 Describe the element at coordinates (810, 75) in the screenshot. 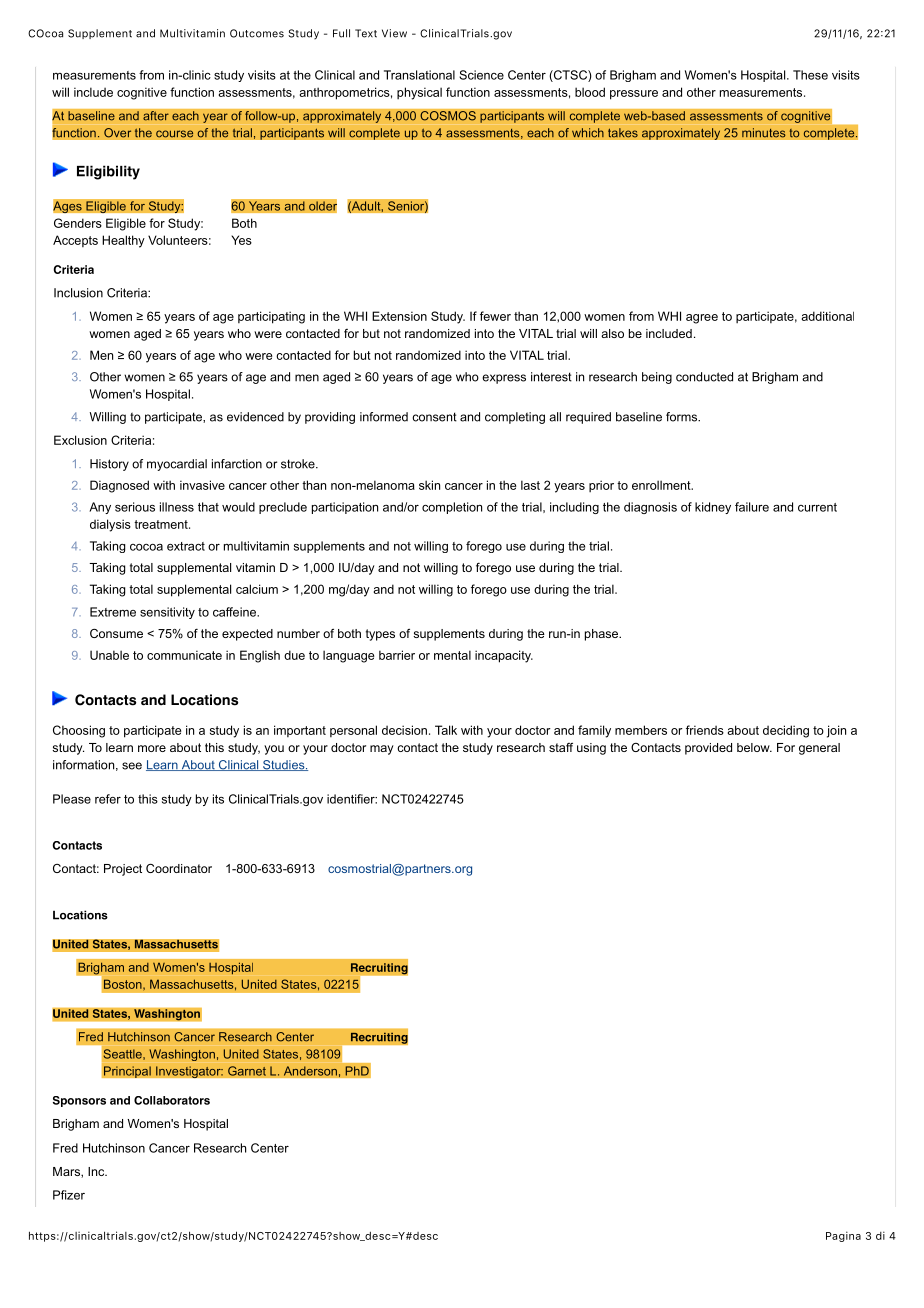

I see `These` at that location.
